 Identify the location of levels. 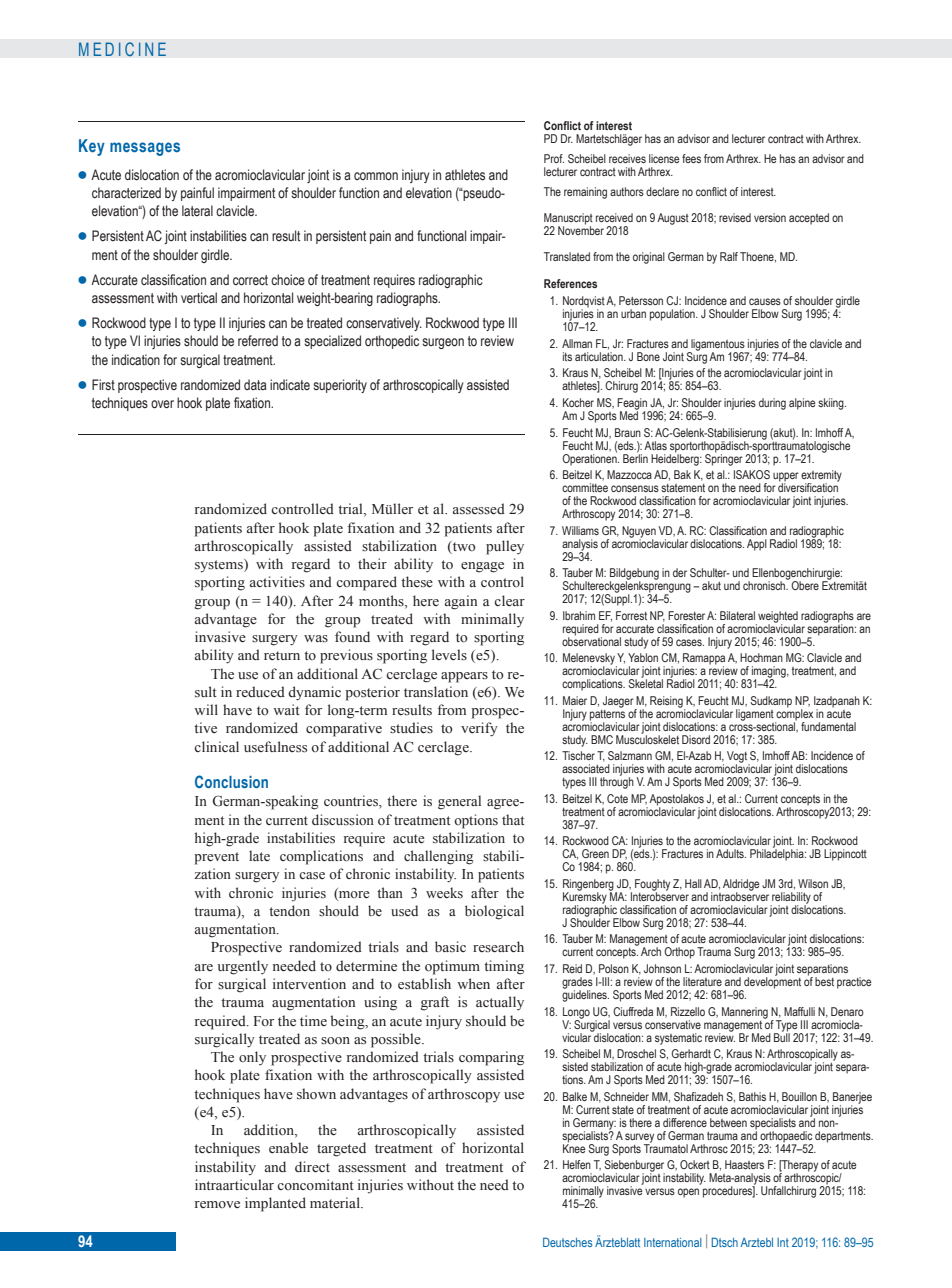
(449, 654).
